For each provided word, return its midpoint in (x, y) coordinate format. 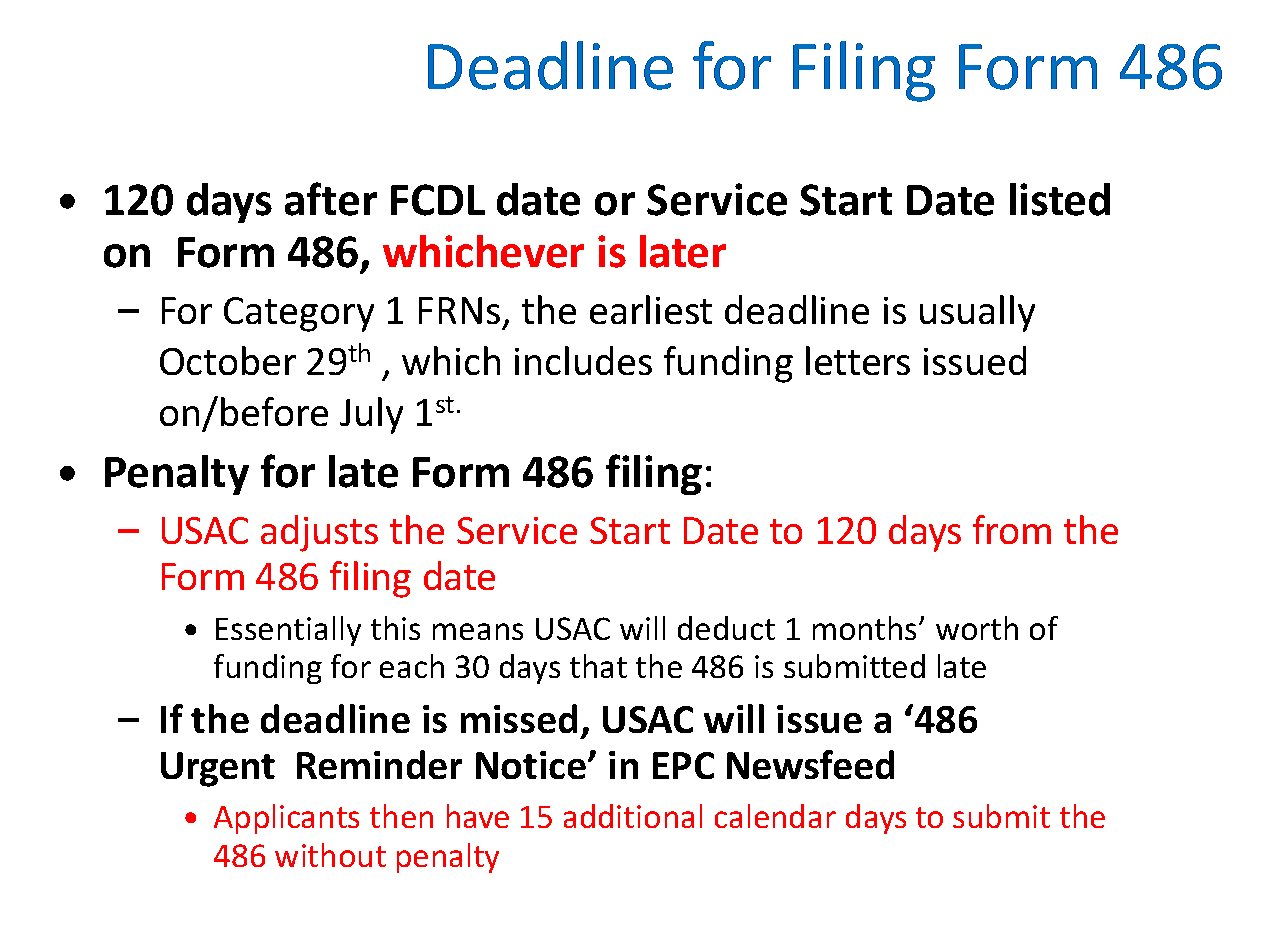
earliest (651, 309)
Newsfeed (810, 764)
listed (1060, 199)
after (331, 199)
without (330, 855)
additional (633, 816)
